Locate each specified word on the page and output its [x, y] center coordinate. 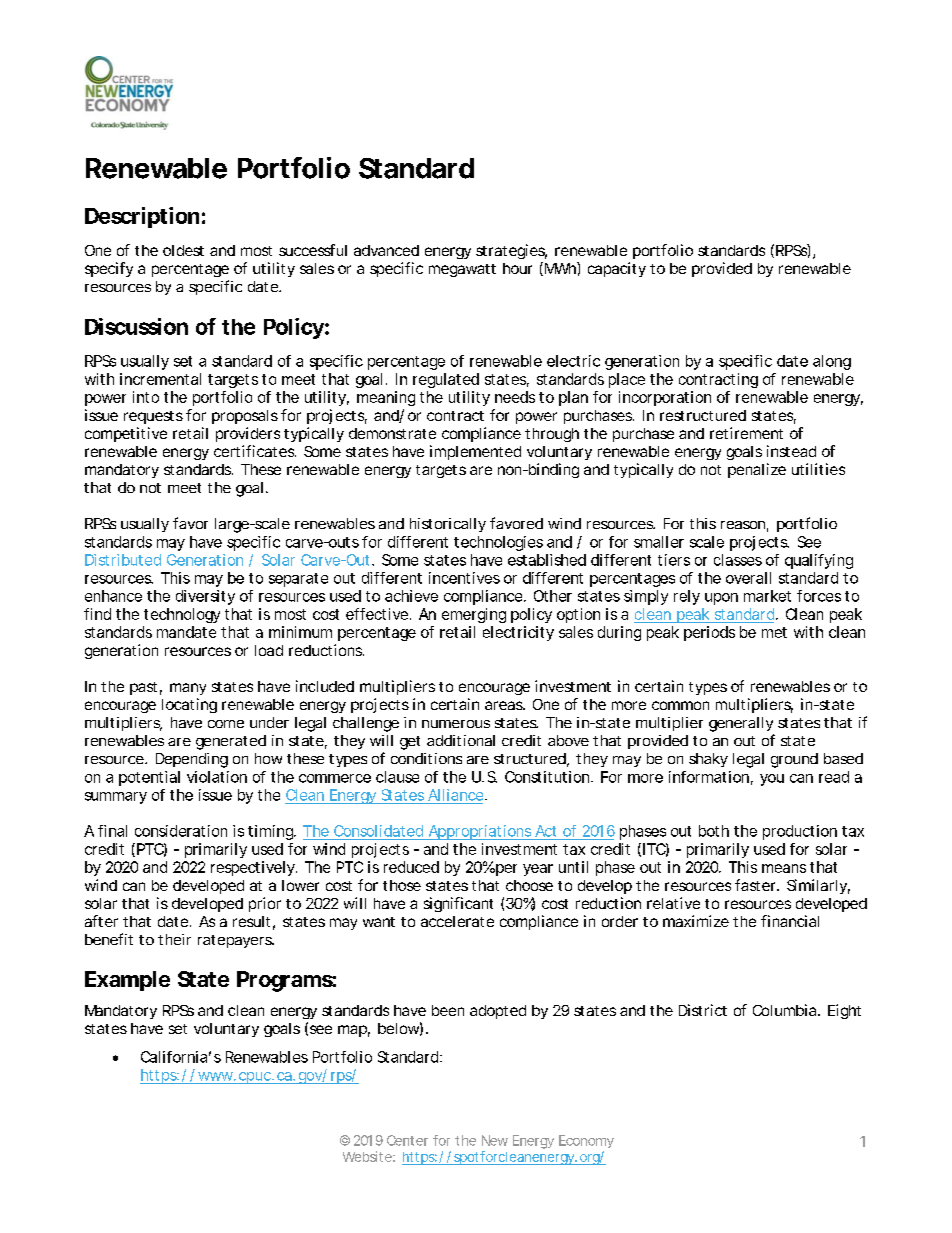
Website [367, 1156]
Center [407, 1140]
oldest [183, 250]
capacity [617, 269]
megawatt [462, 270]
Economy [586, 1141]
